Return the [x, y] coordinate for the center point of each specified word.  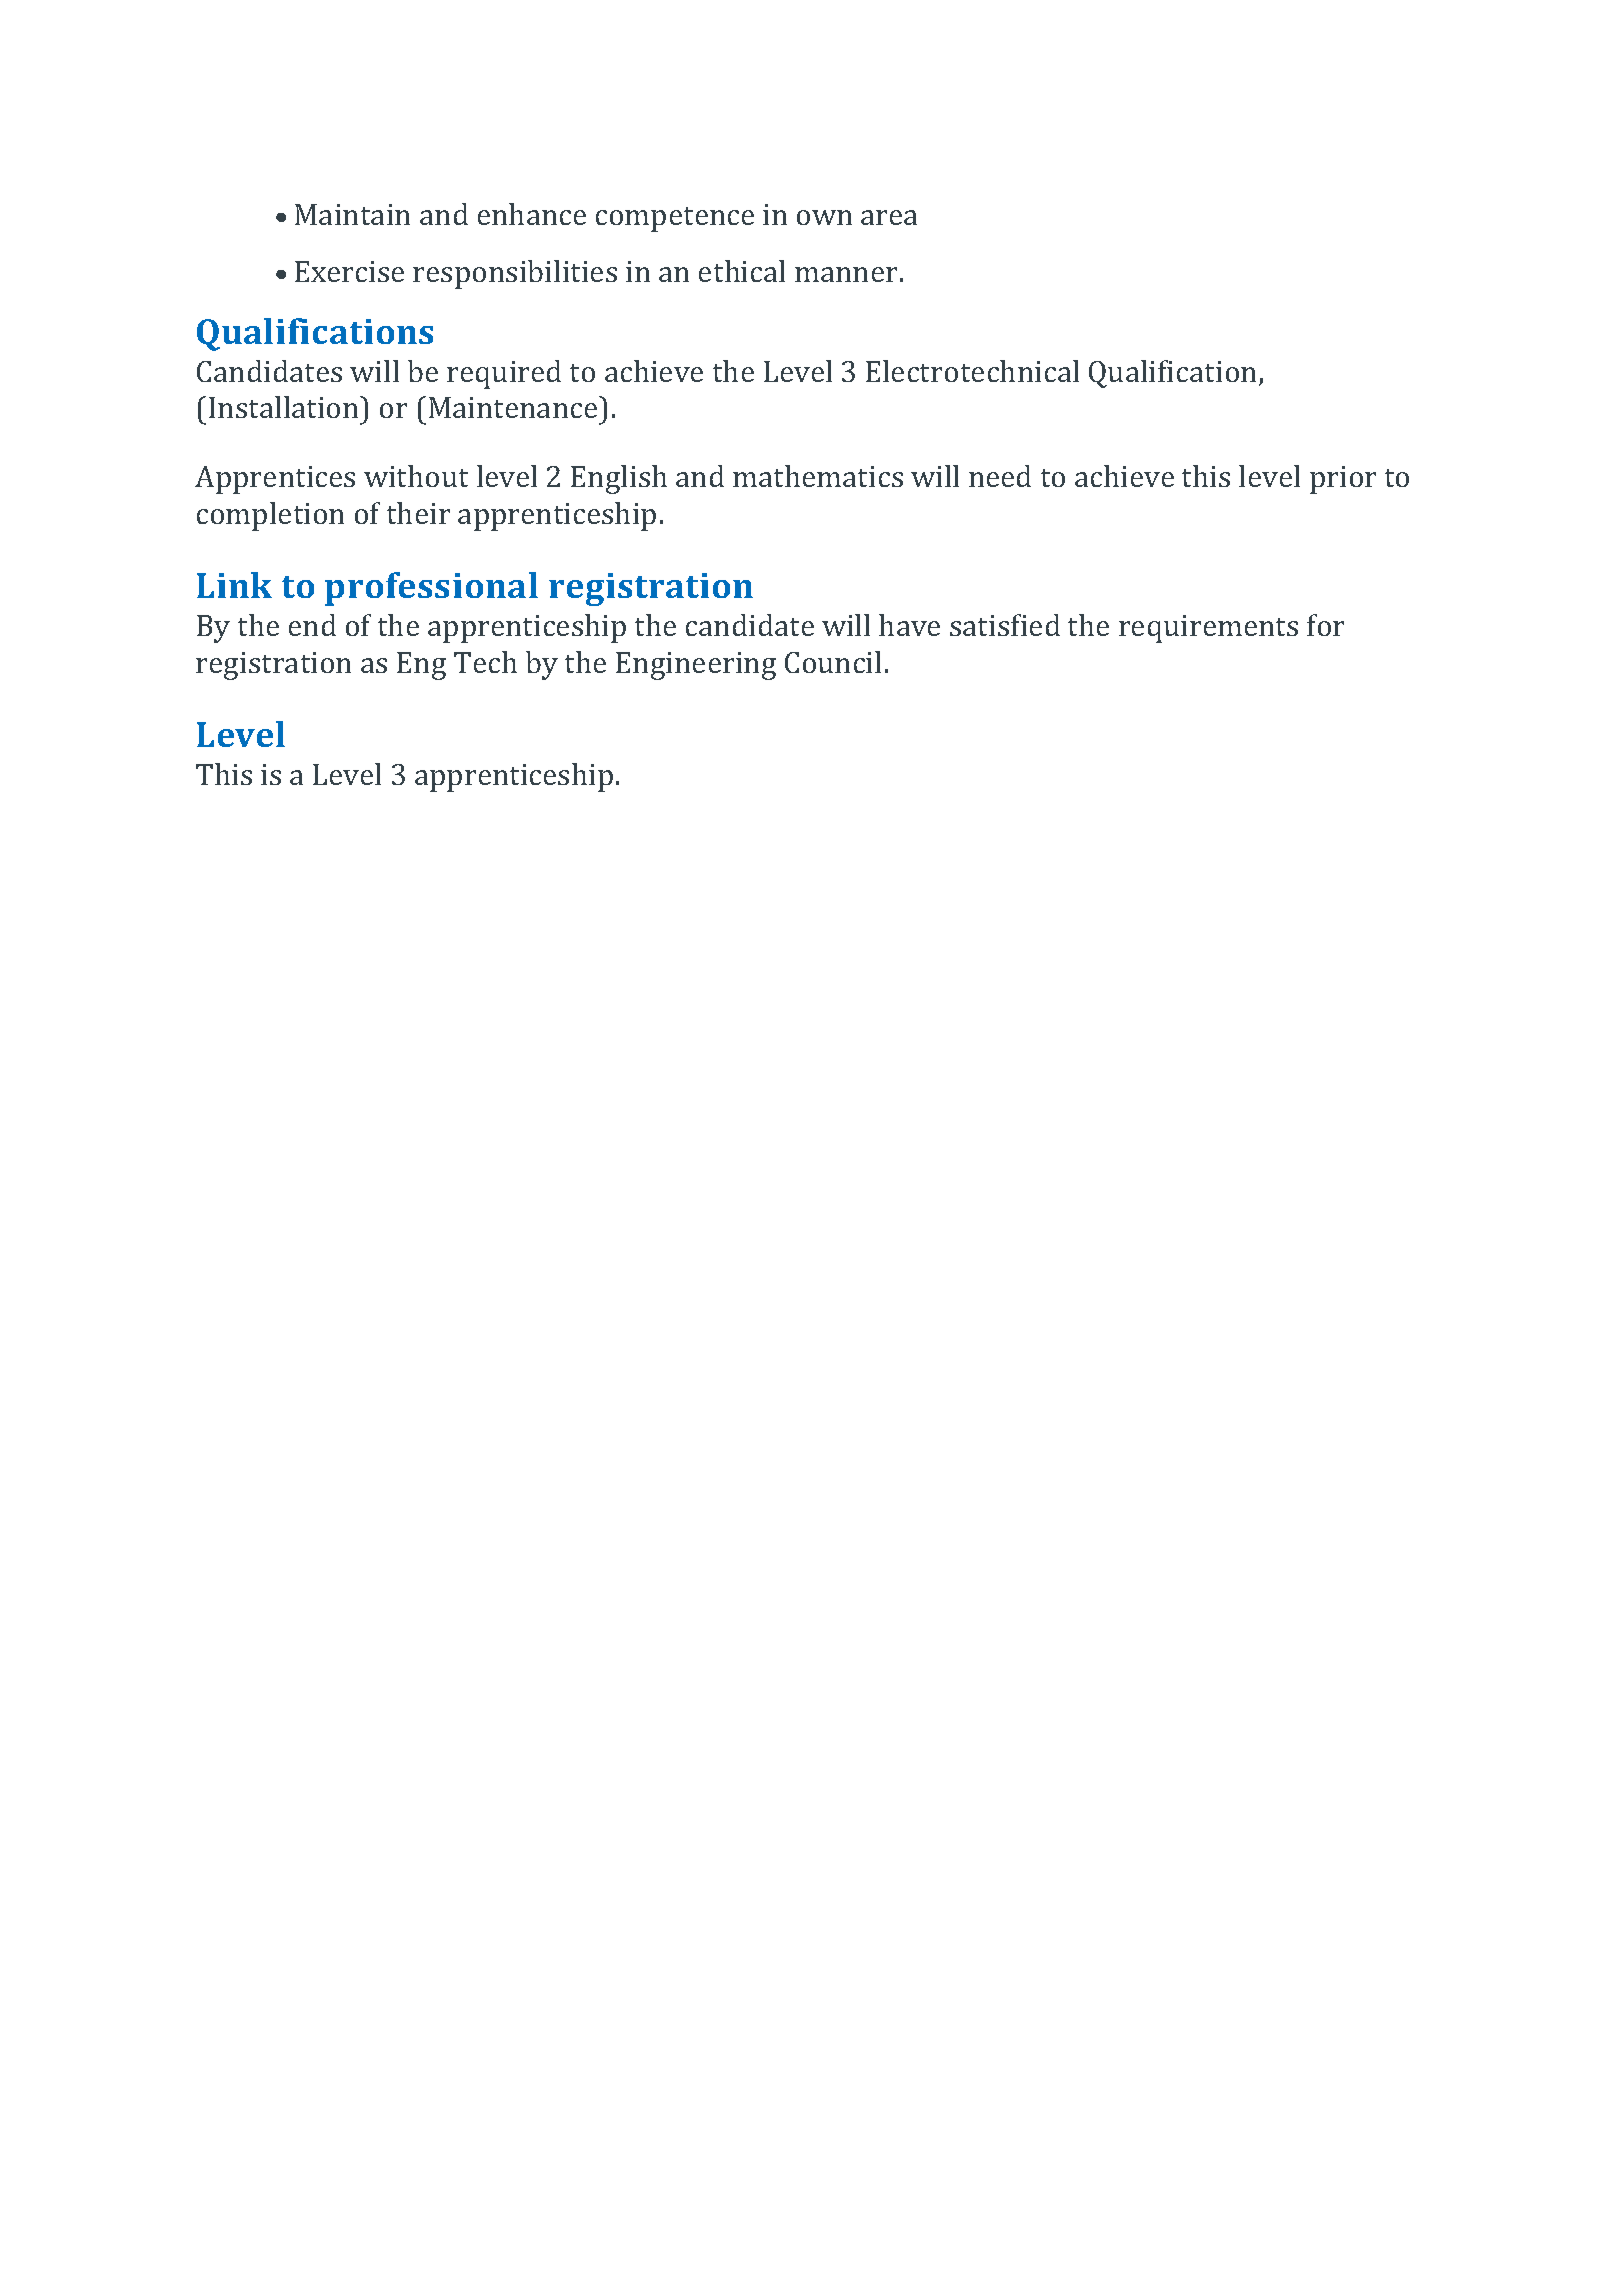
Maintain [352, 214]
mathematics [818, 476]
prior [1343, 480]
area [889, 217]
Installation [285, 407]
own [824, 217]
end [312, 625]
